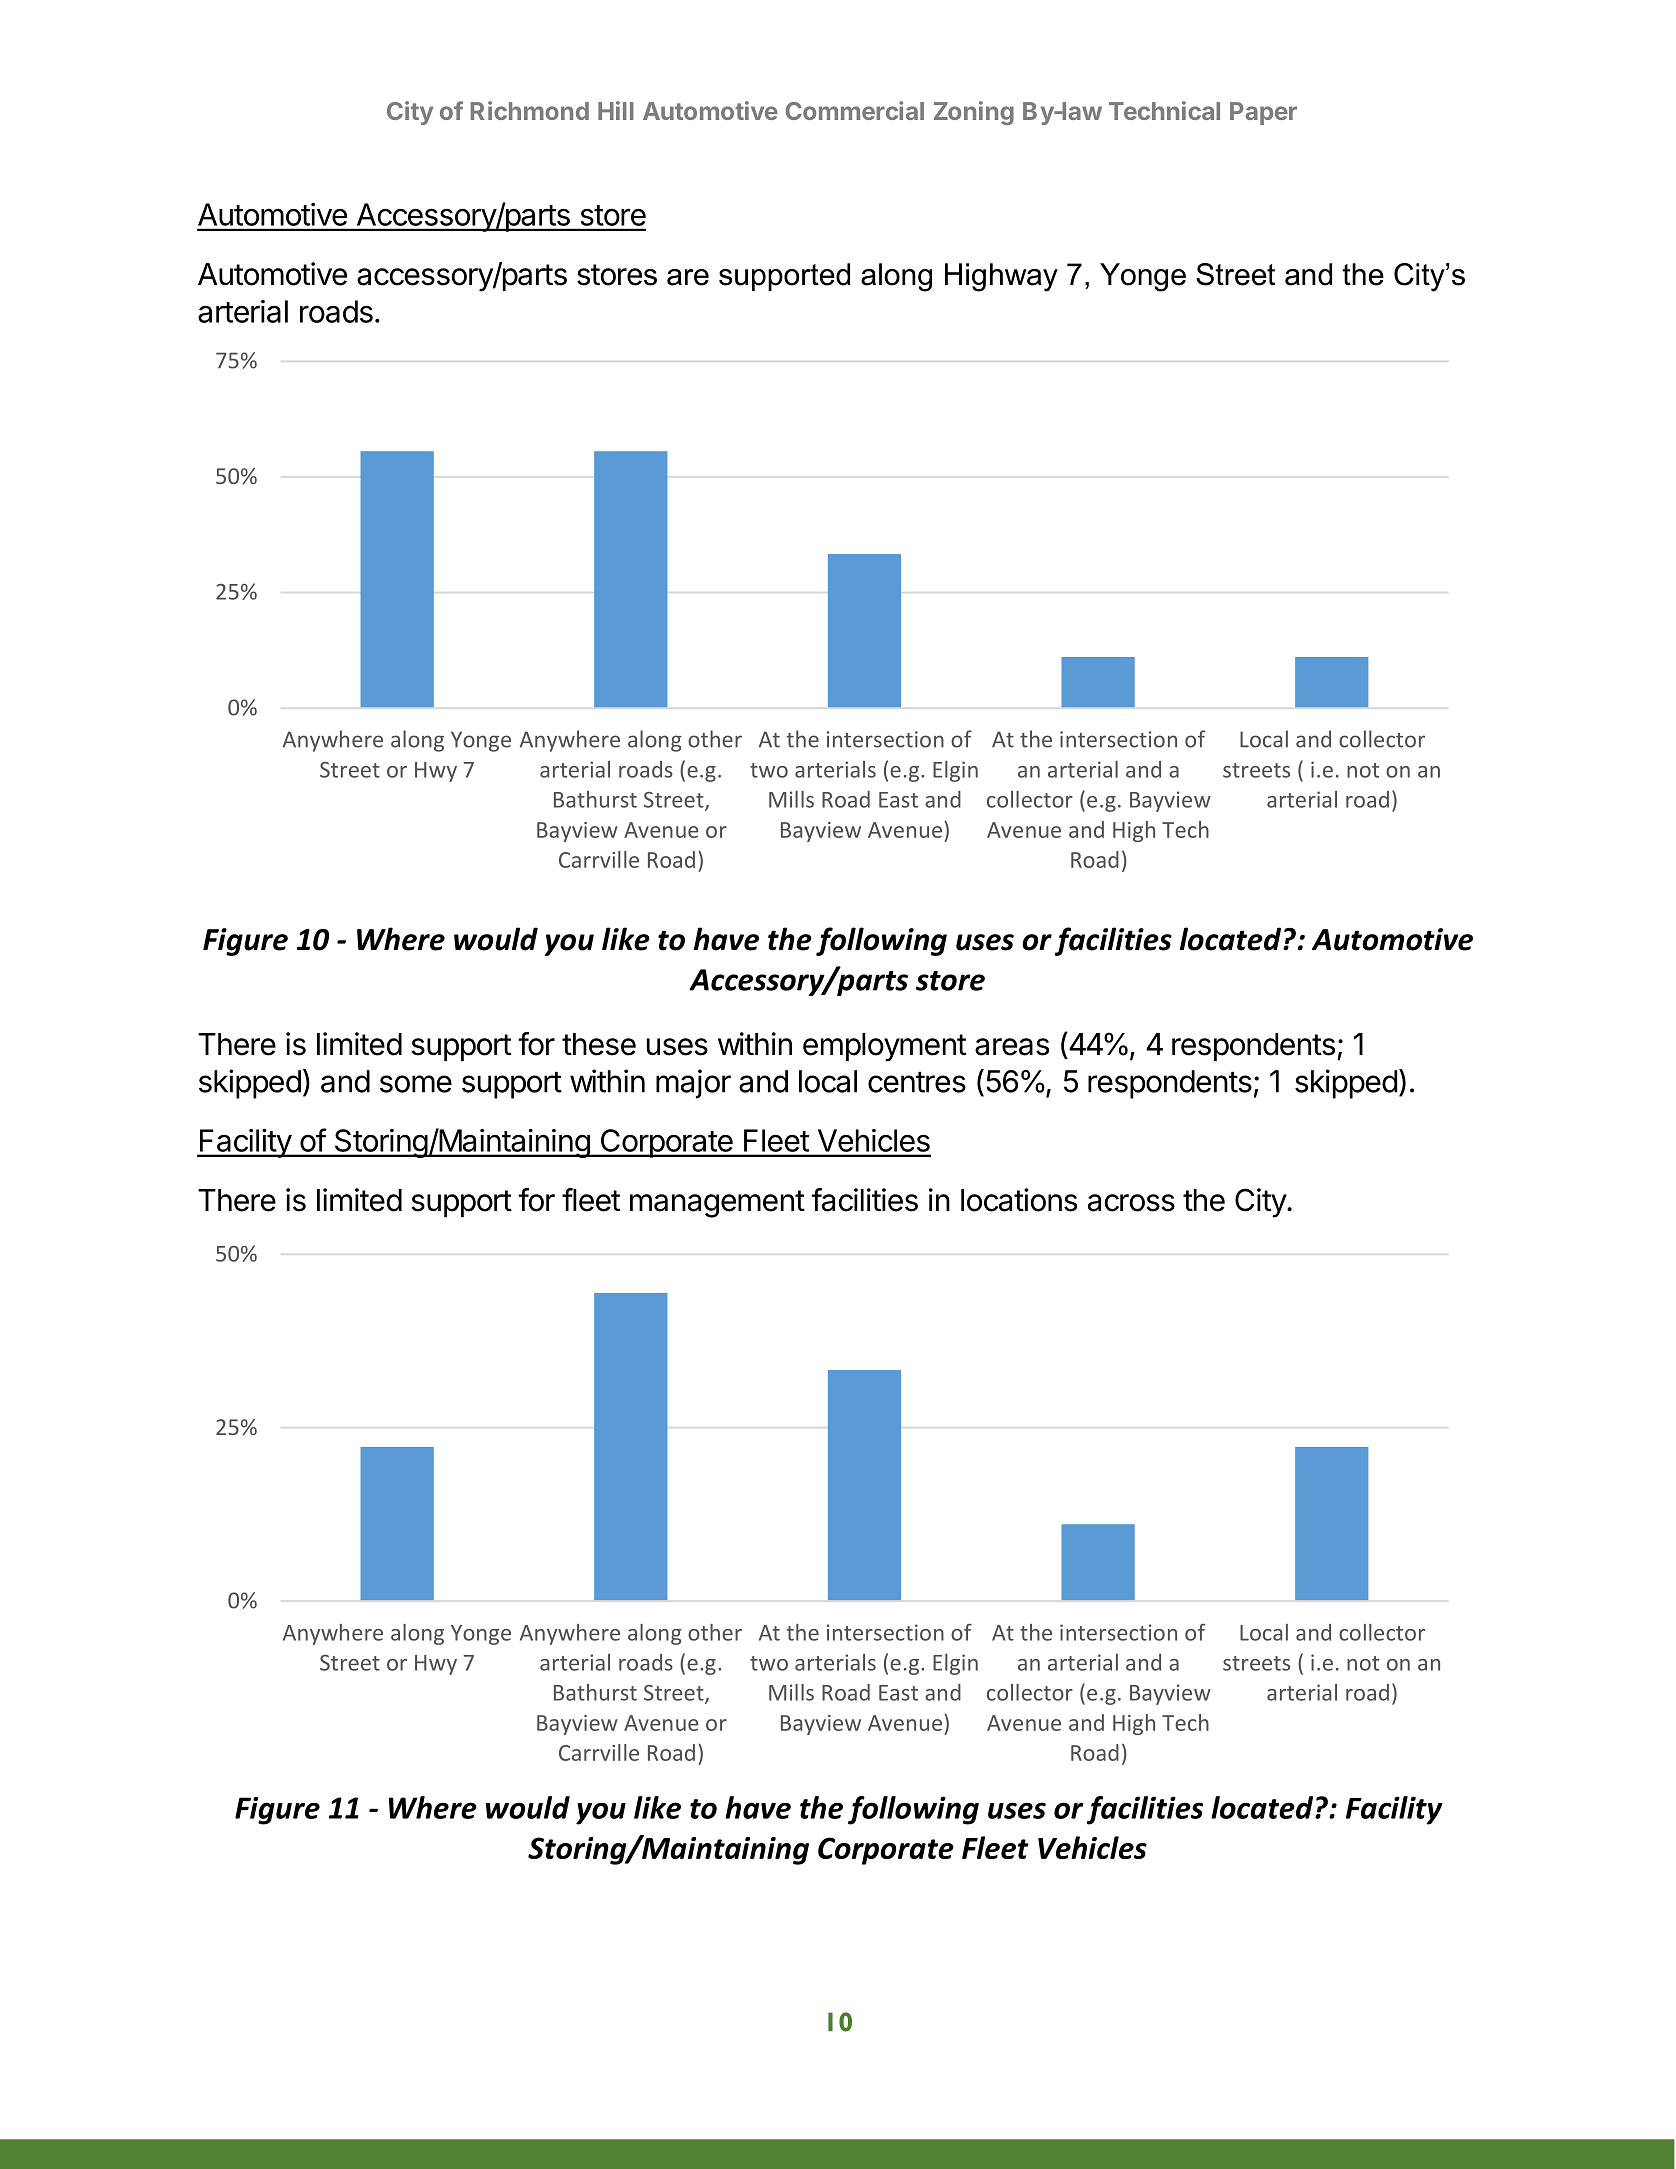  What do you see at coordinates (1263, 113) in the image?
I see `Paper` at bounding box center [1263, 113].
